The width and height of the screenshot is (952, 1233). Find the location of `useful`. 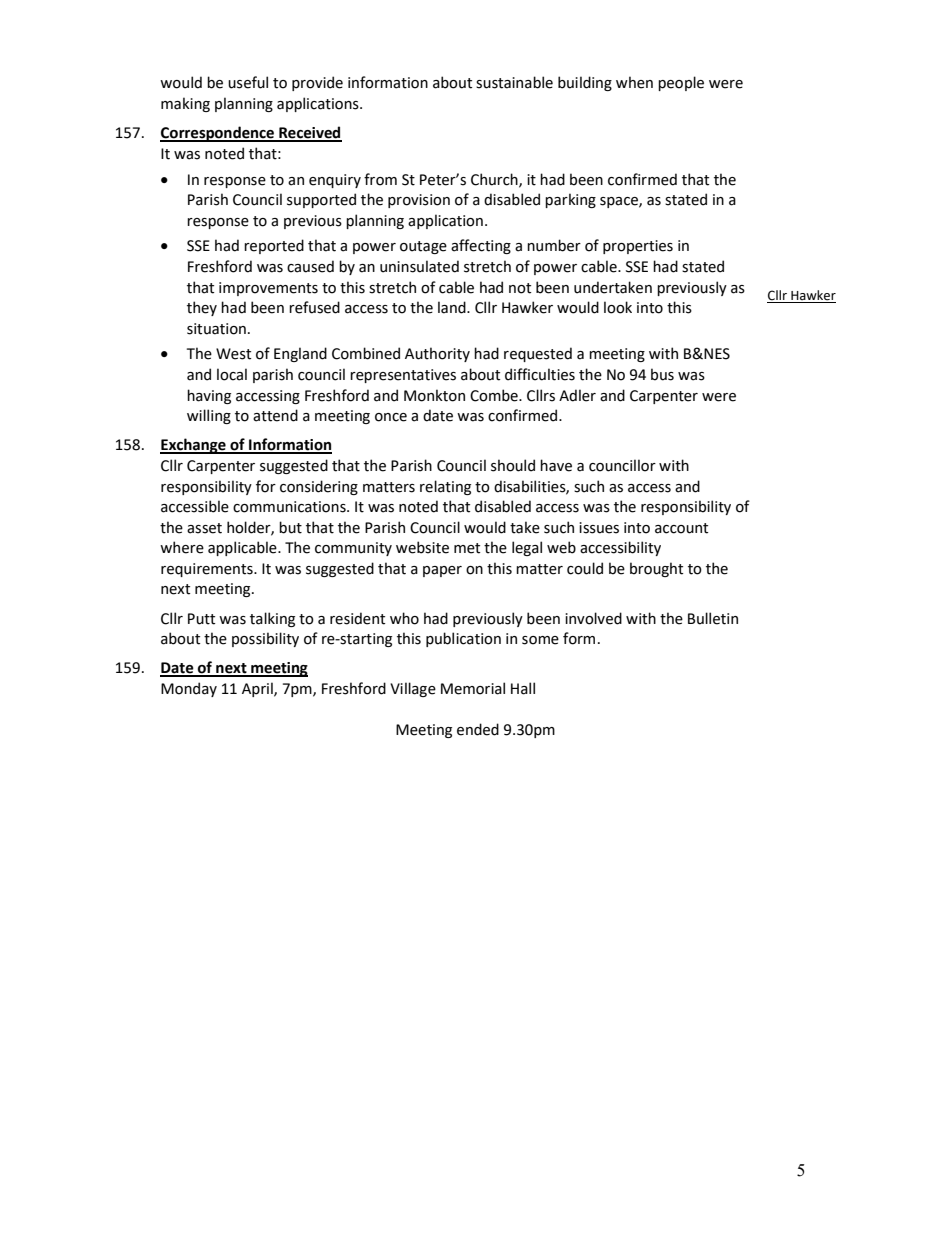

useful is located at coordinates (248, 82).
